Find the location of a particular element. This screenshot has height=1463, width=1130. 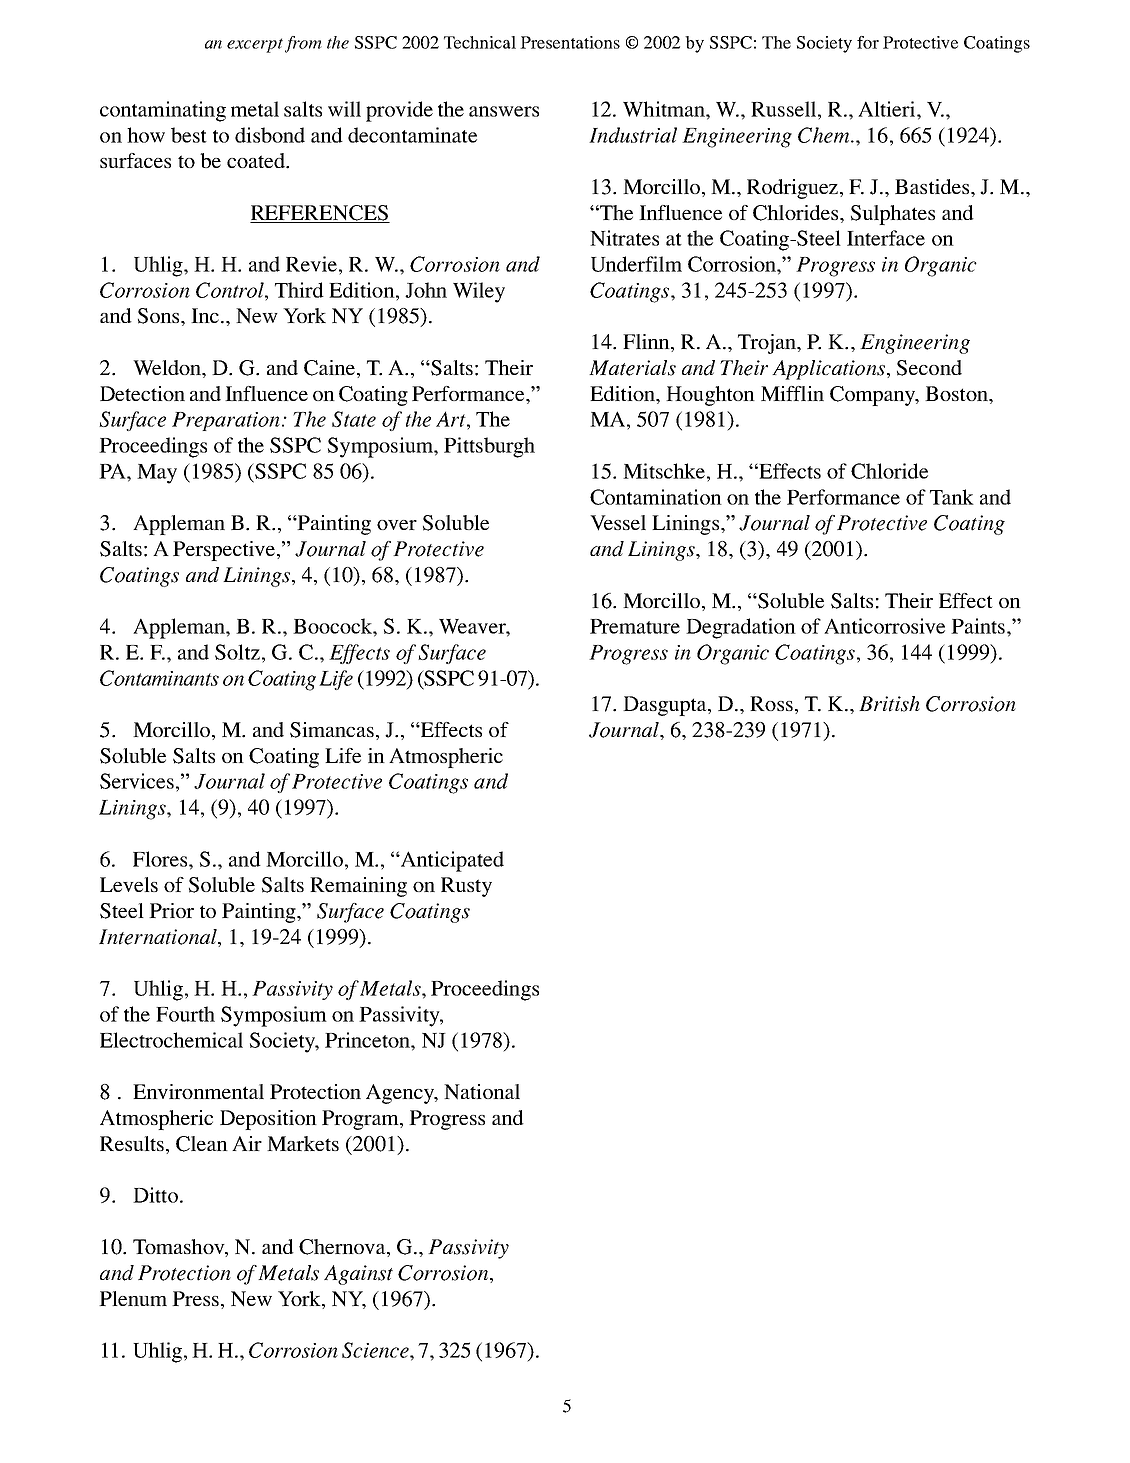

Science is located at coordinates (376, 1350).
